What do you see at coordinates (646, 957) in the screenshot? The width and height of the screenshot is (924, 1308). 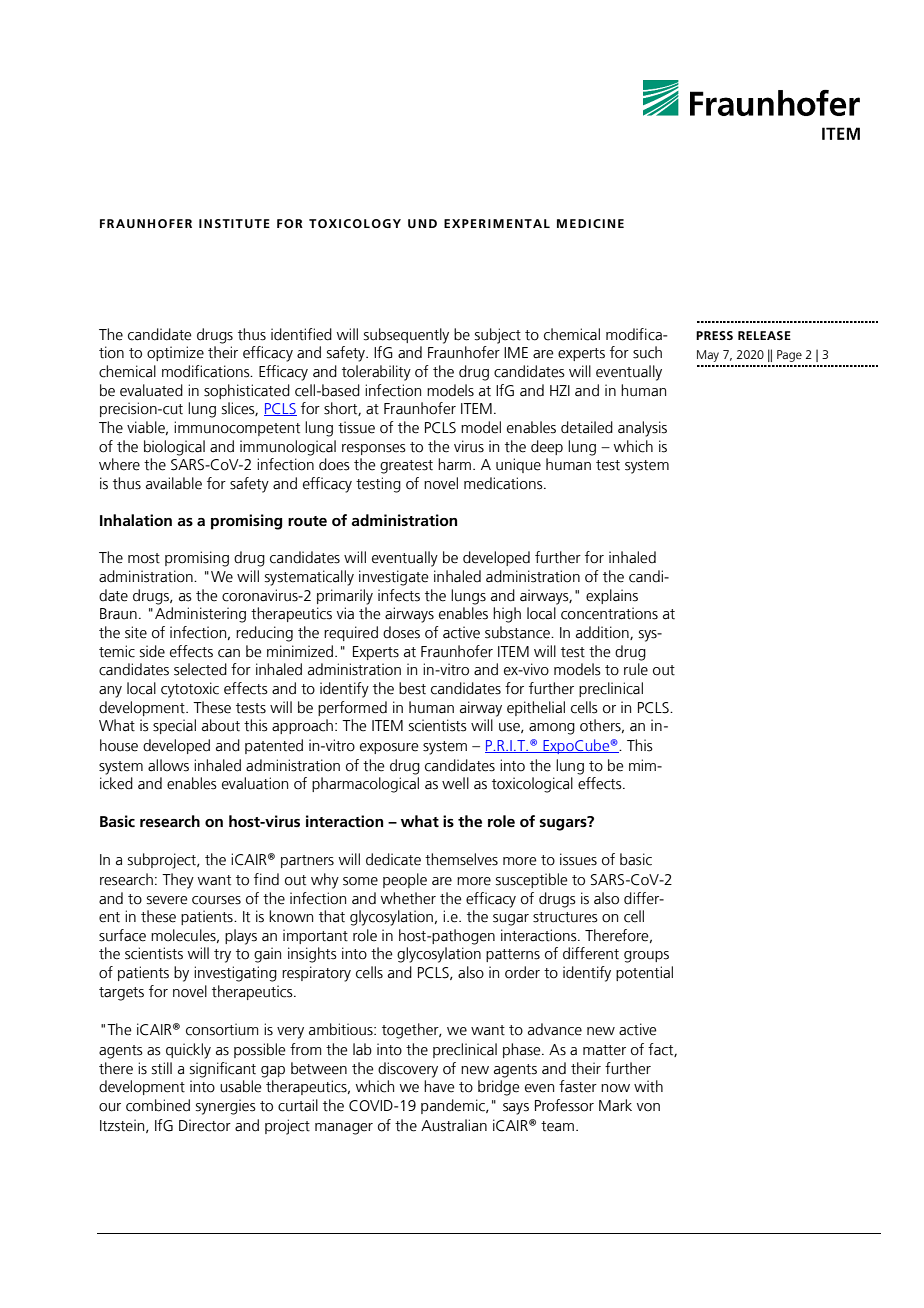 I see `groups` at bounding box center [646, 957].
